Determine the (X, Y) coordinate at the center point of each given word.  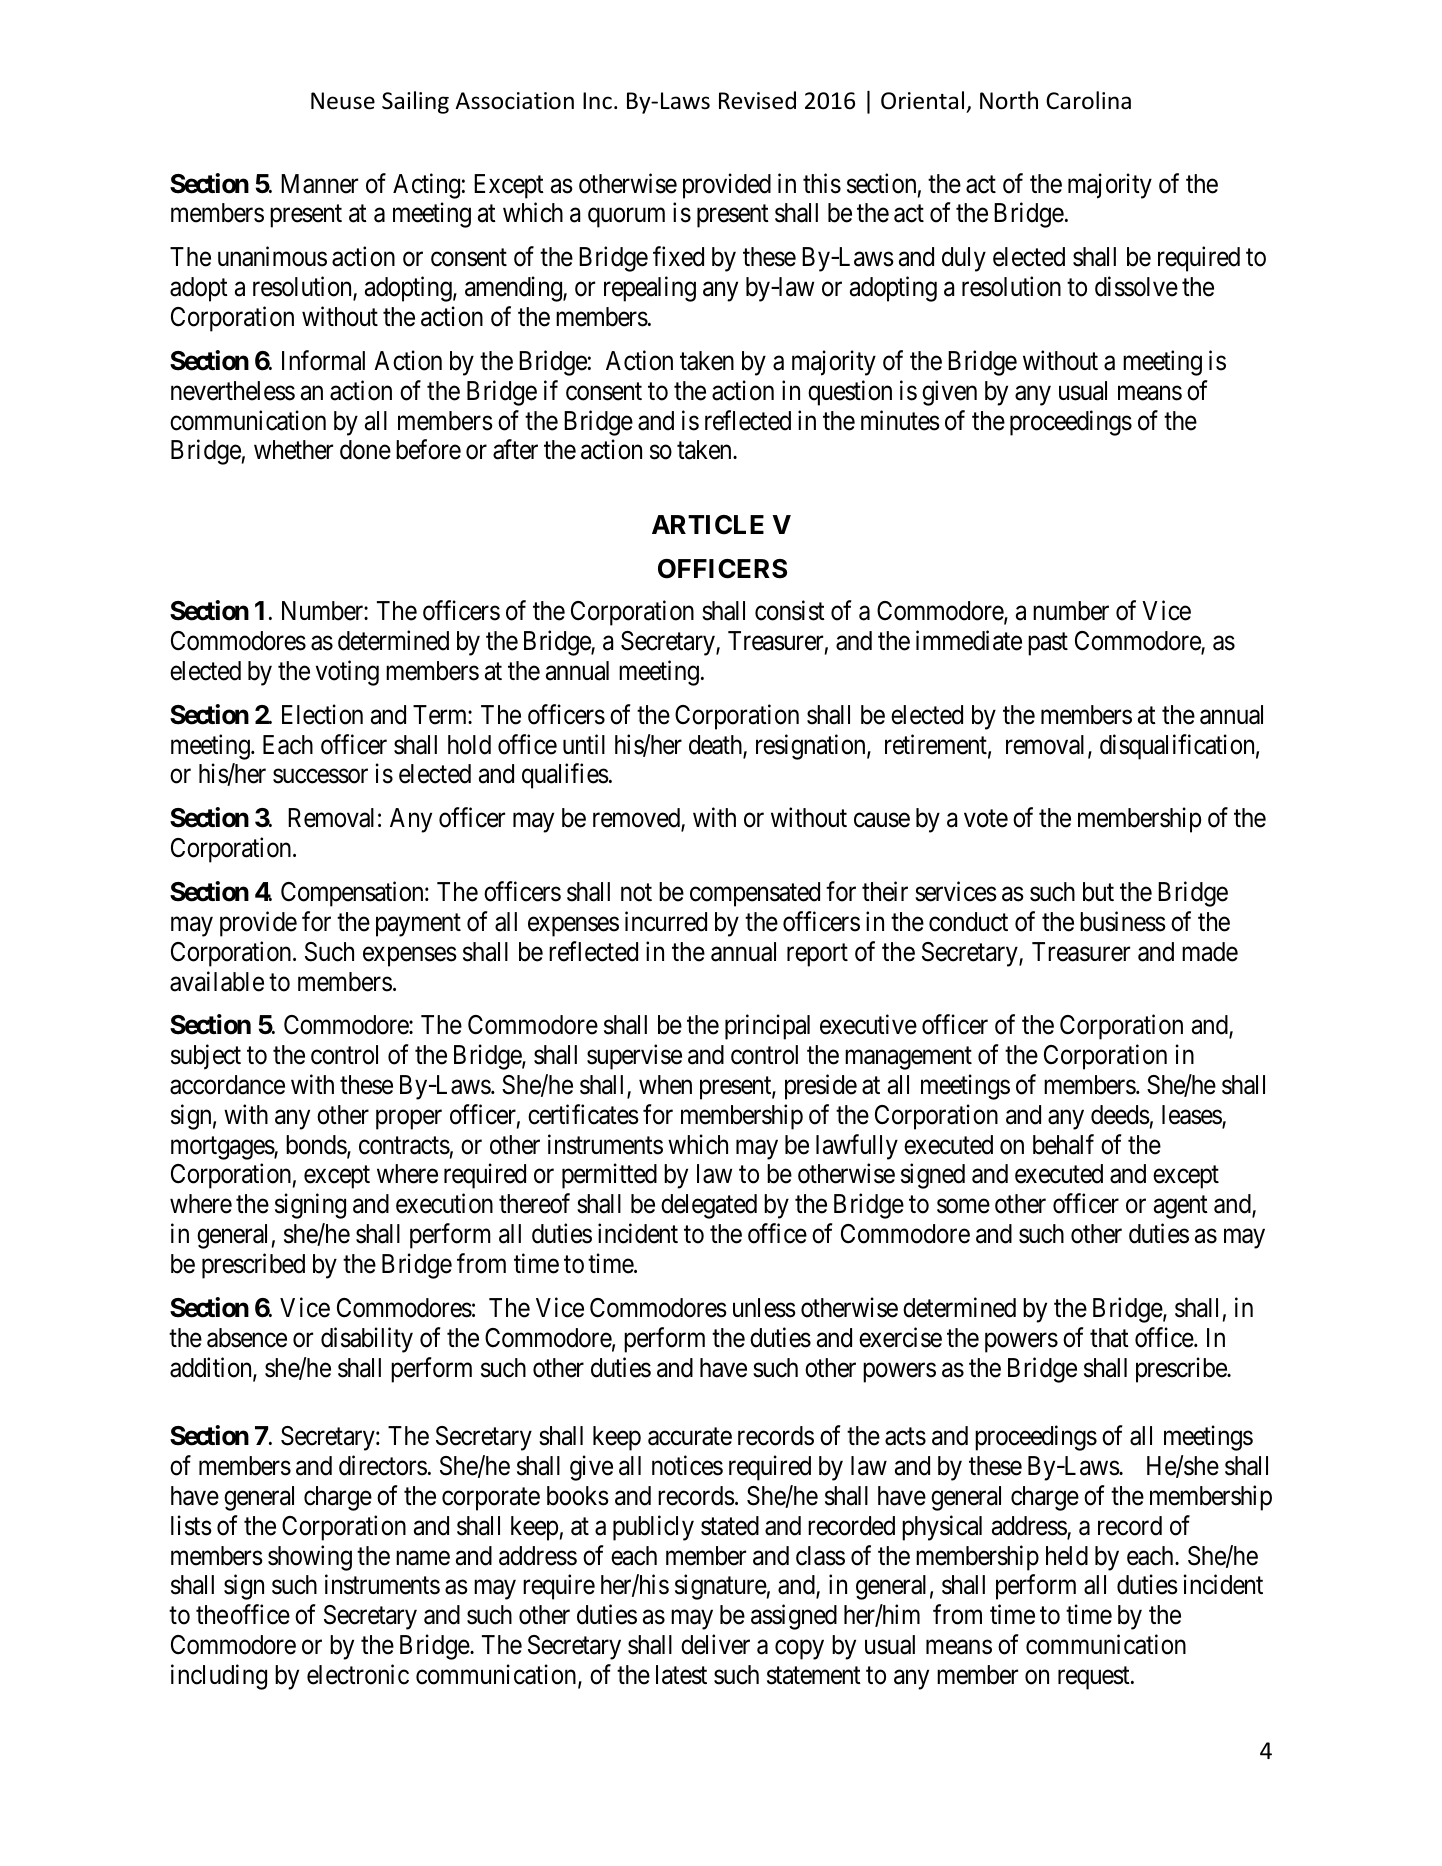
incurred (666, 921)
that (1109, 1338)
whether (293, 450)
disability (367, 1340)
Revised (757, 100)
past (1048, 644)
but (1098, 892)
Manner (319, 184)
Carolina (1088, 100)
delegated (709, 1206)
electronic (358, 1674)
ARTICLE (708, 525)
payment (418, 925)
